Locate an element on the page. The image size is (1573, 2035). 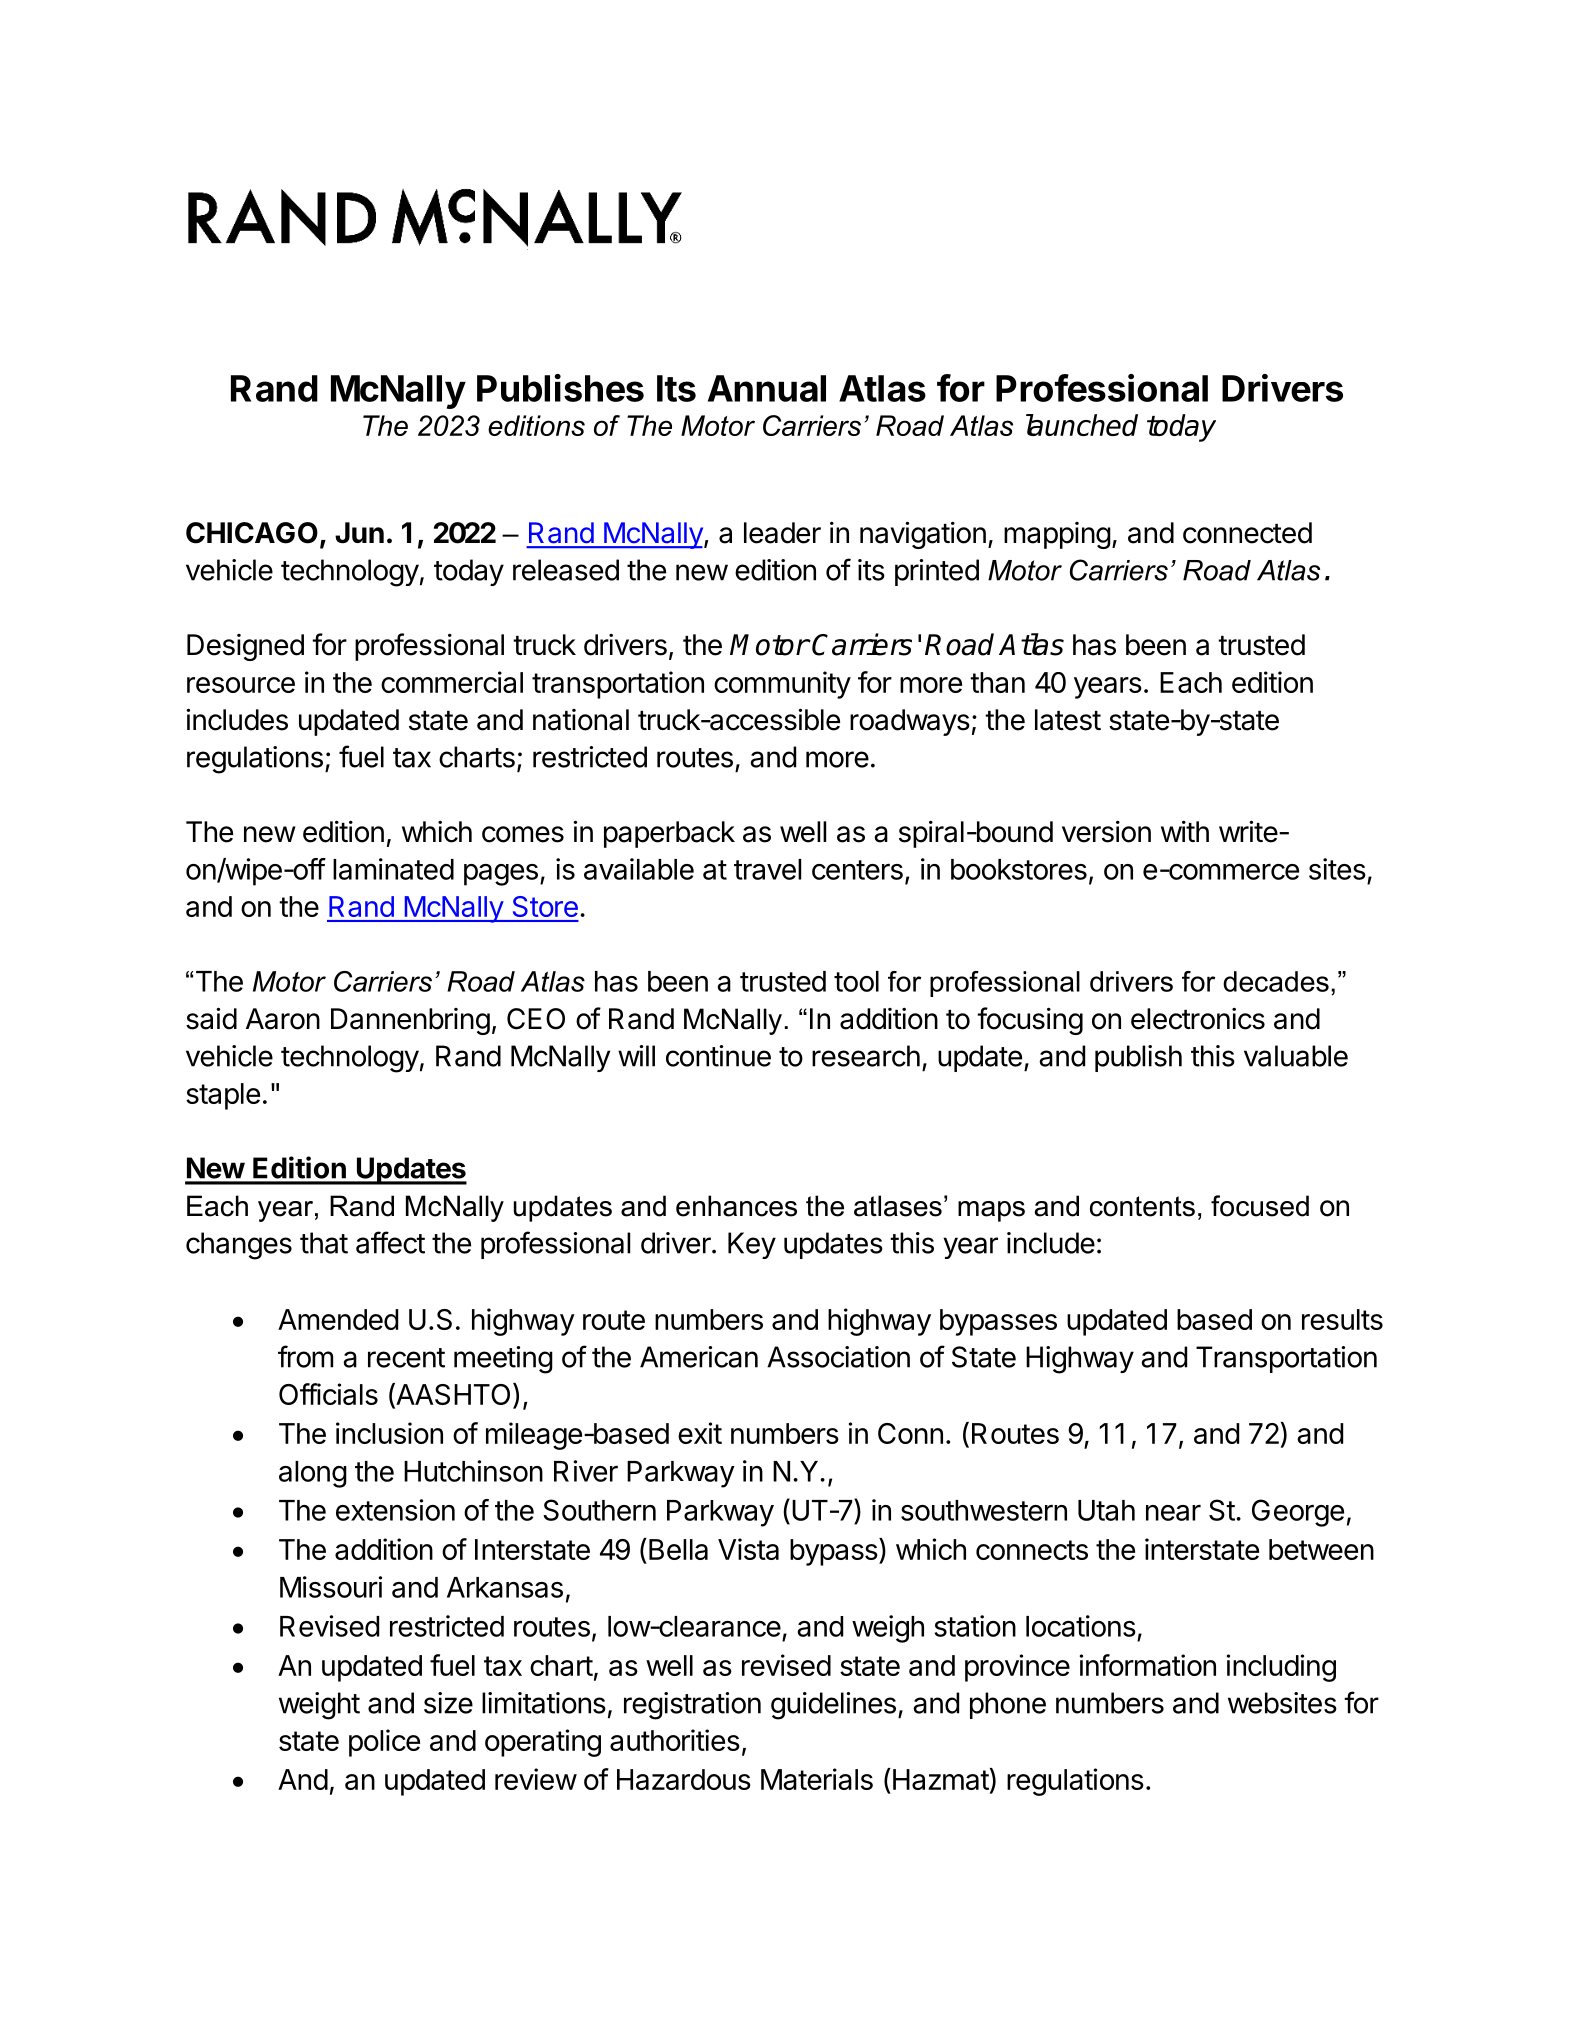
Jun is located at coordinates (359, 533).
